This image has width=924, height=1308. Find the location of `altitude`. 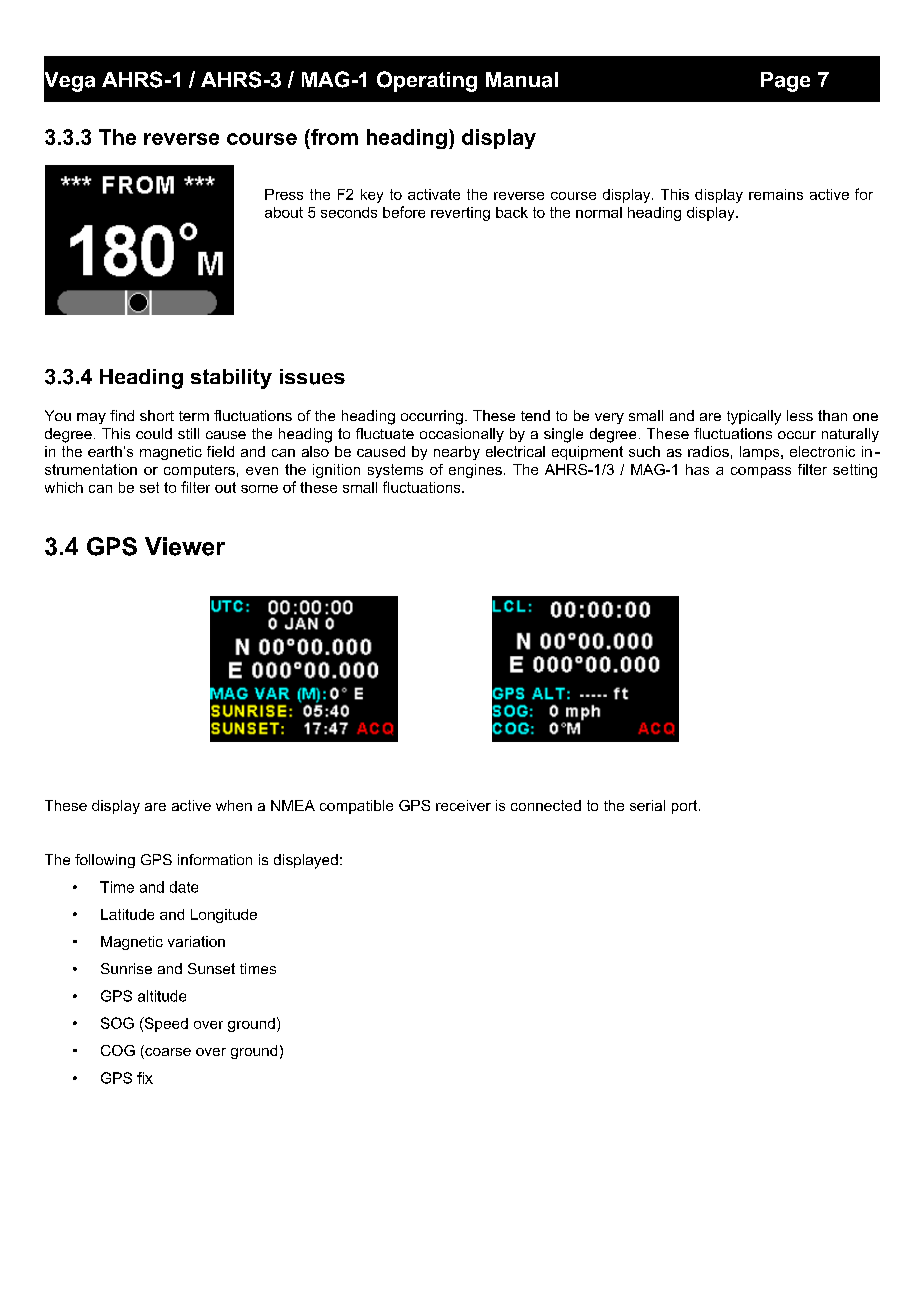

altitude is located at coordinates (162, 996).
